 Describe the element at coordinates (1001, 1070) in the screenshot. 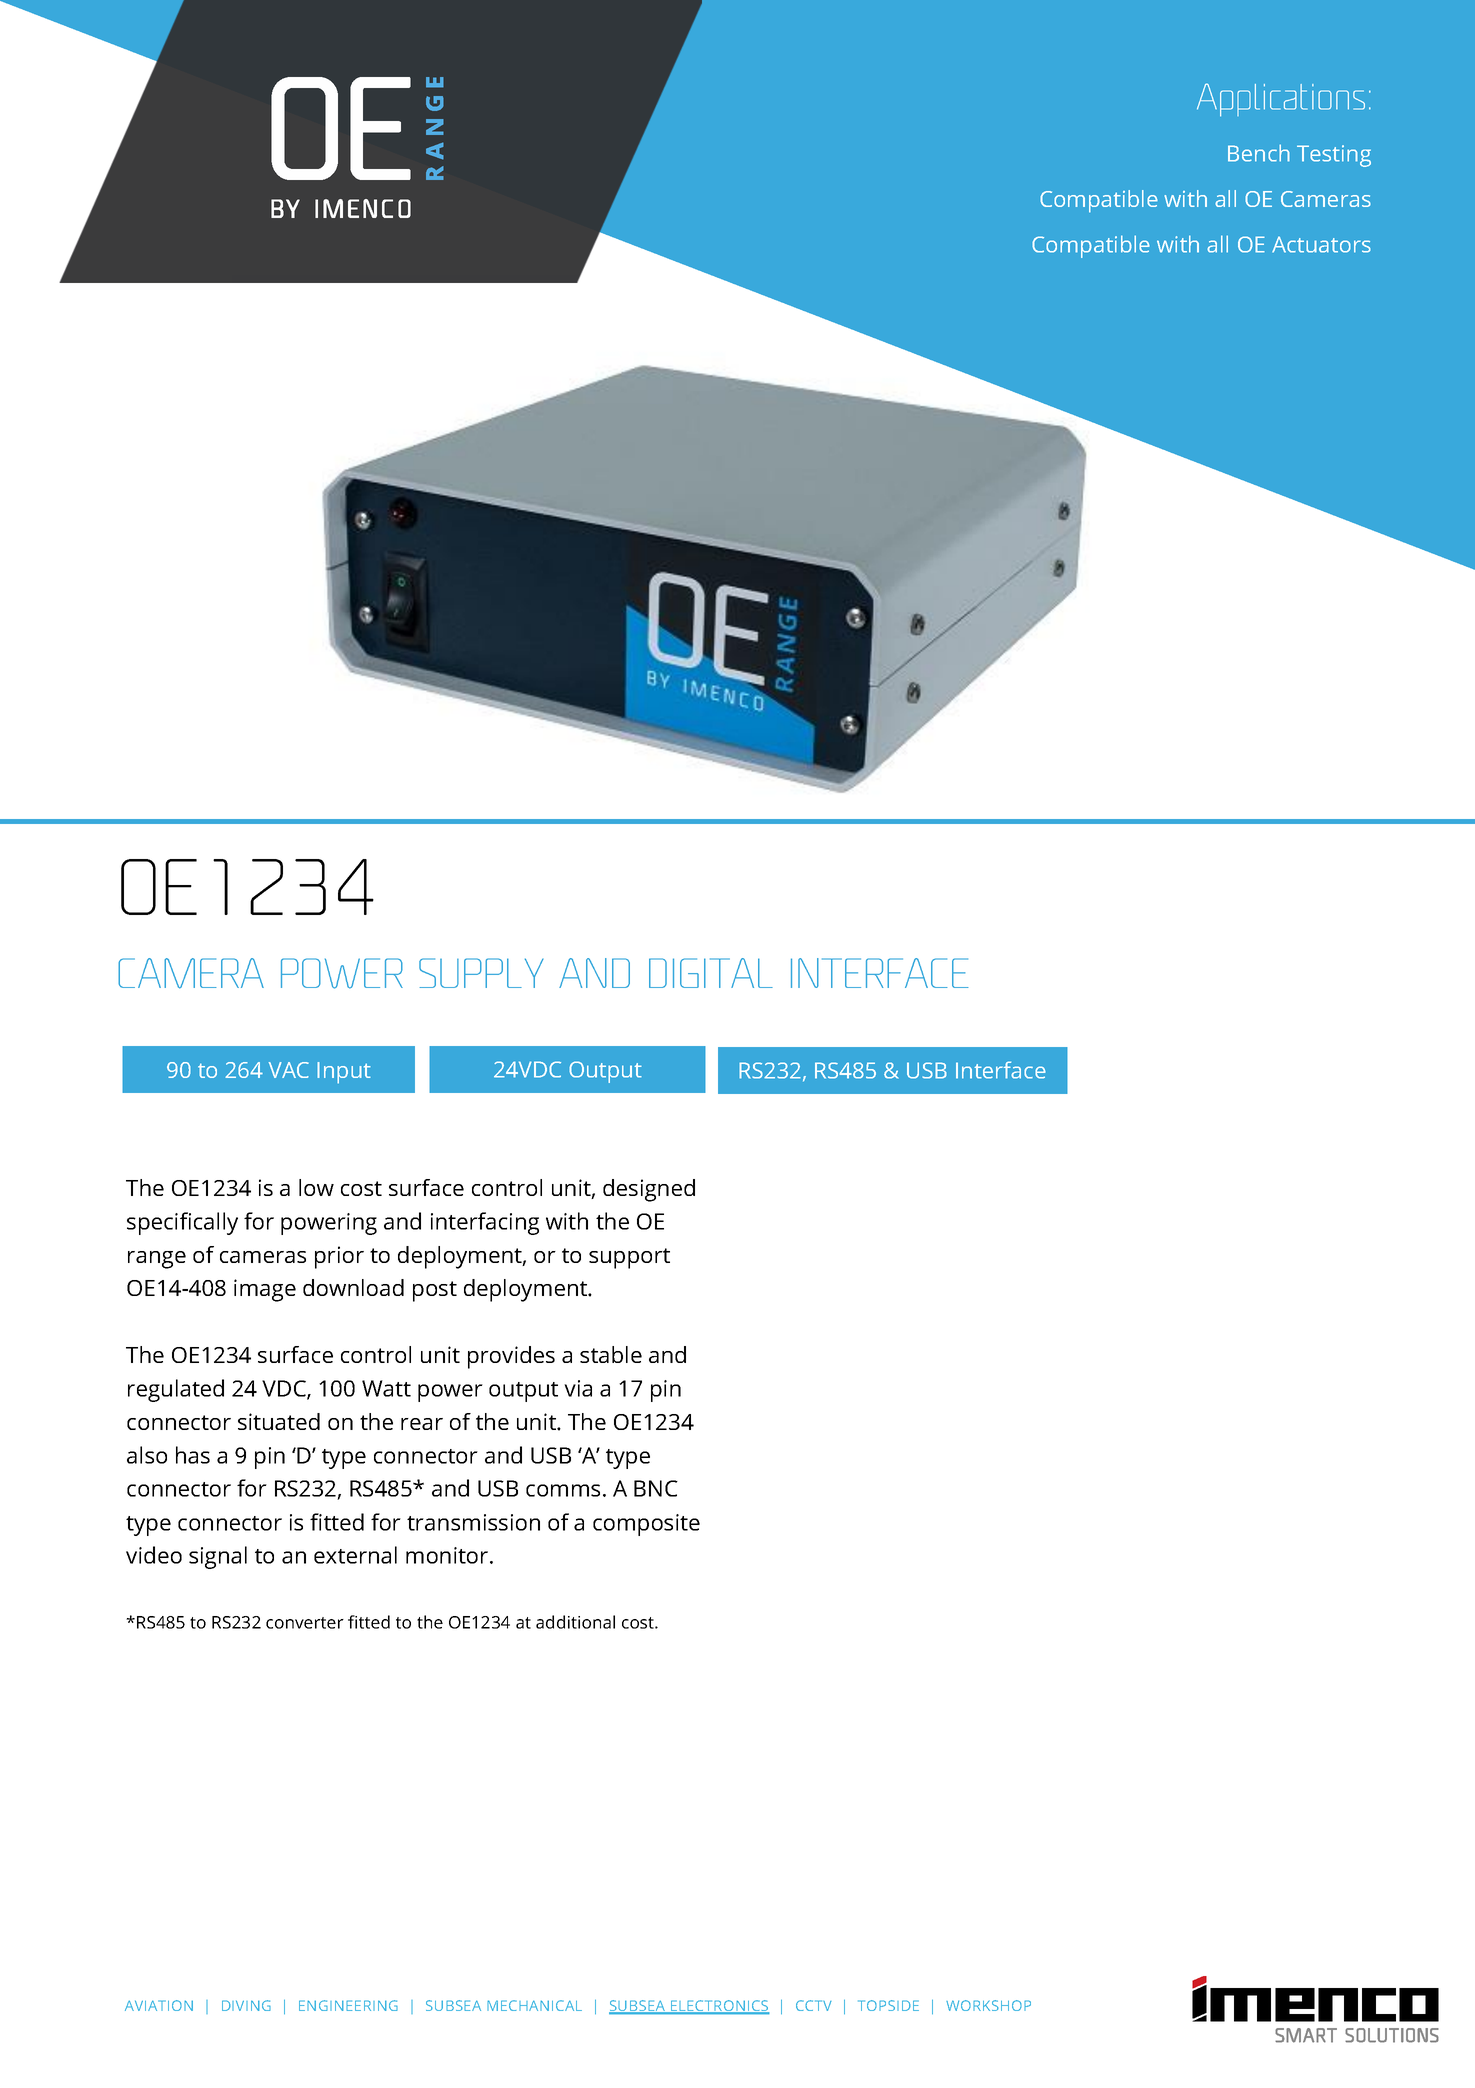

I see `Interface` at that location.
